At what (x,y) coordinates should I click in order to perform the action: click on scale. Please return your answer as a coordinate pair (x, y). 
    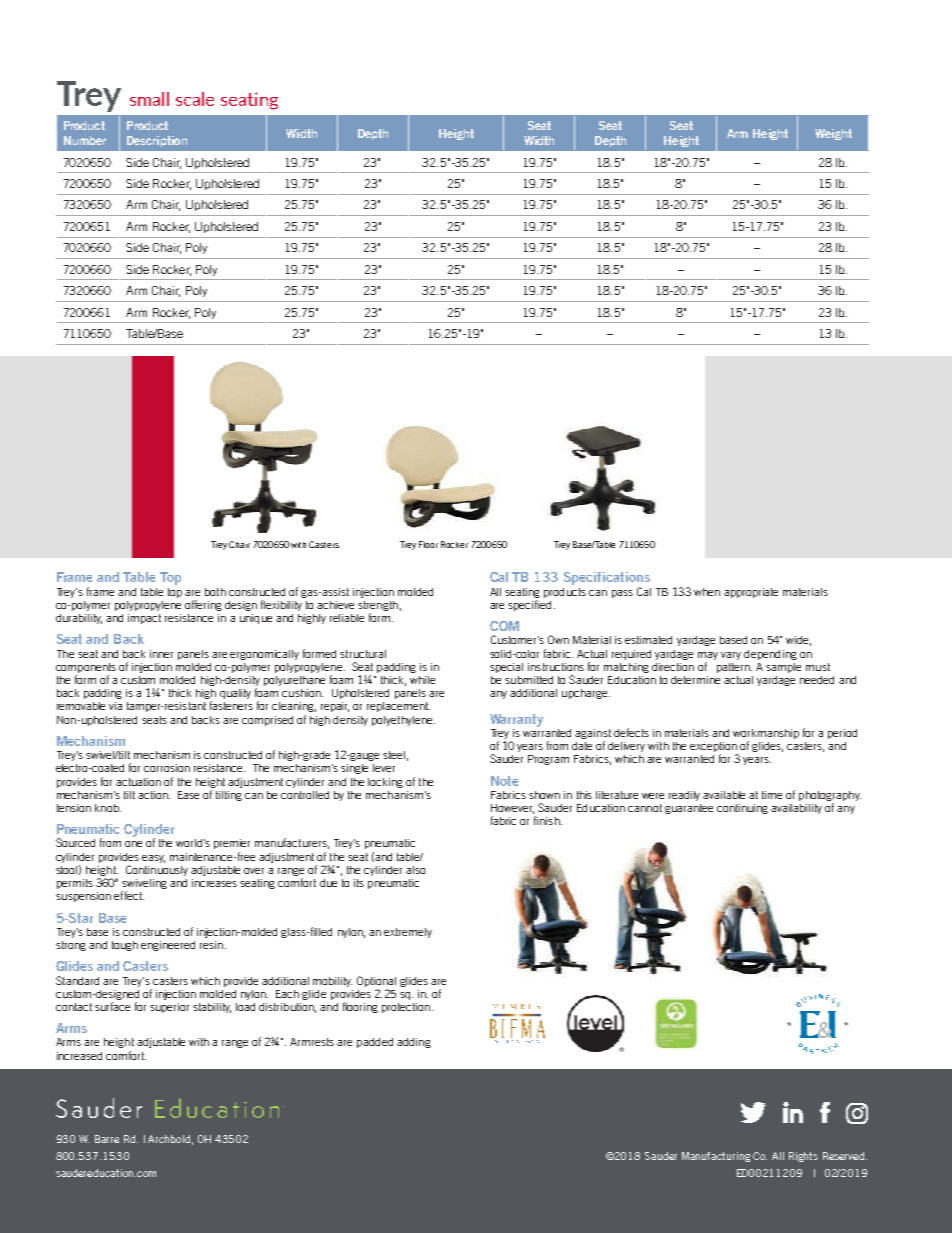
    Looking at the image, I should click on (195, 99).
